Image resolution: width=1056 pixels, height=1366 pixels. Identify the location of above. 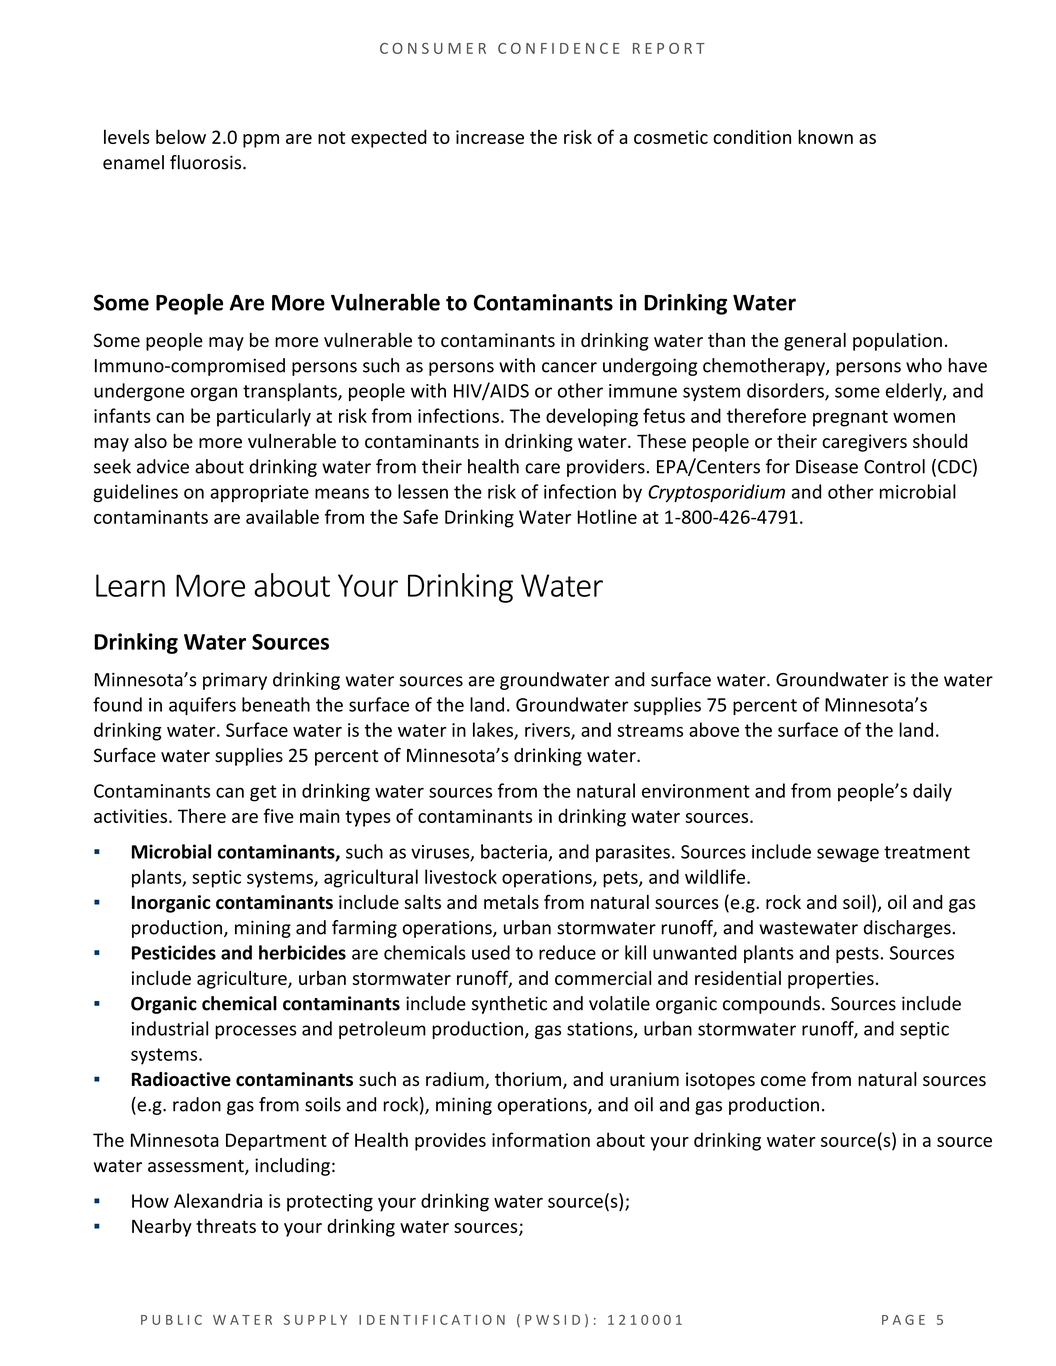
(714, 729).
